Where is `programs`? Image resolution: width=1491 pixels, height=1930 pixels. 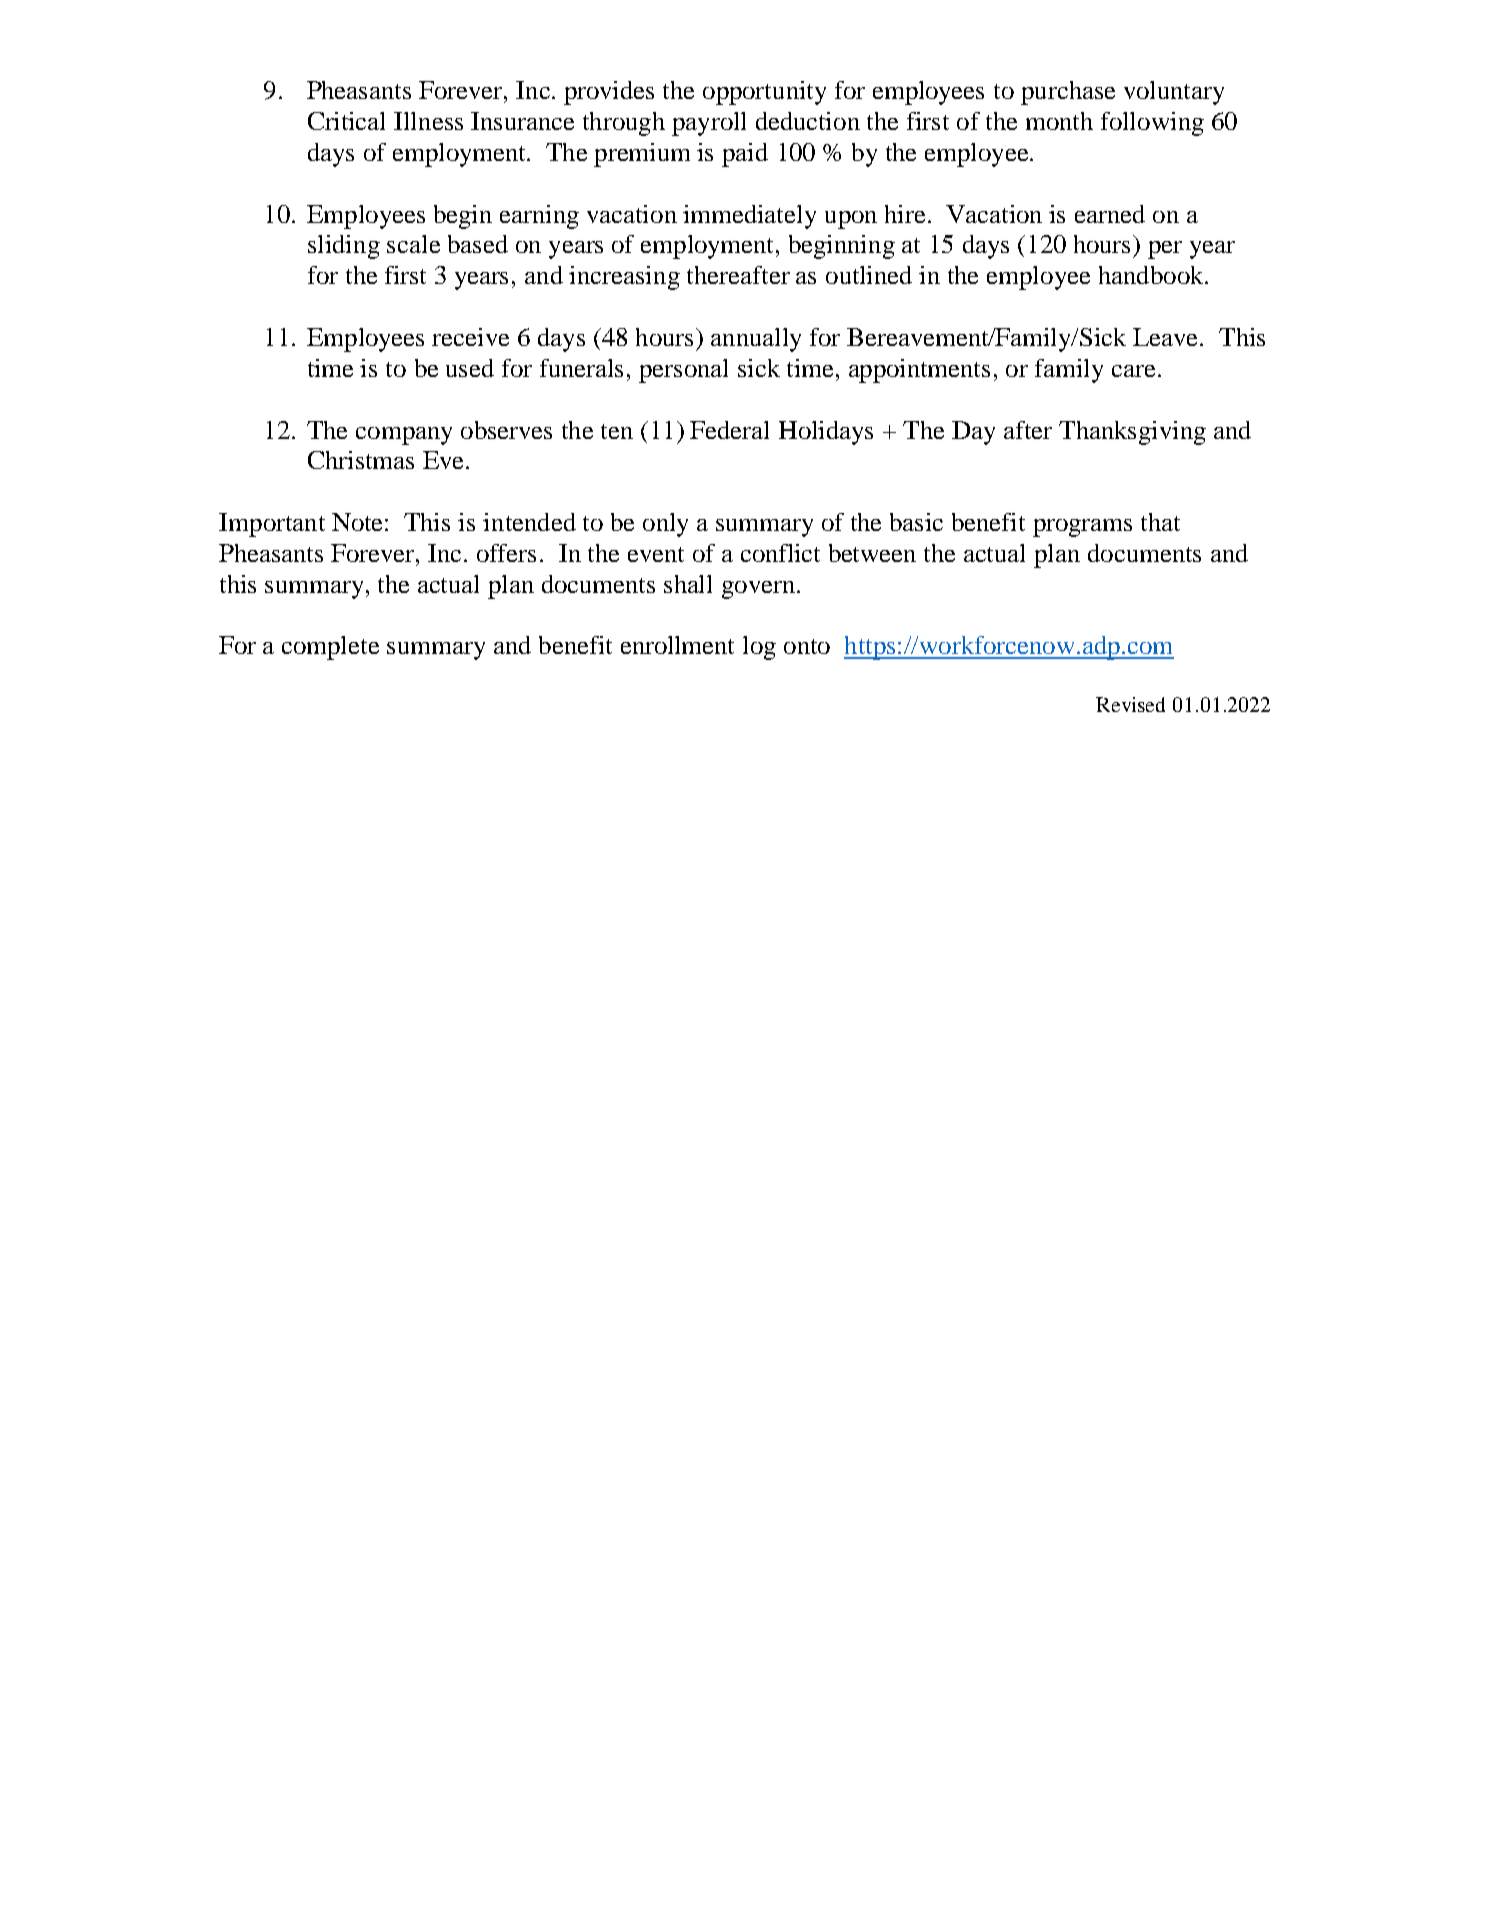 programs is located at coordinates (1082, 528).
